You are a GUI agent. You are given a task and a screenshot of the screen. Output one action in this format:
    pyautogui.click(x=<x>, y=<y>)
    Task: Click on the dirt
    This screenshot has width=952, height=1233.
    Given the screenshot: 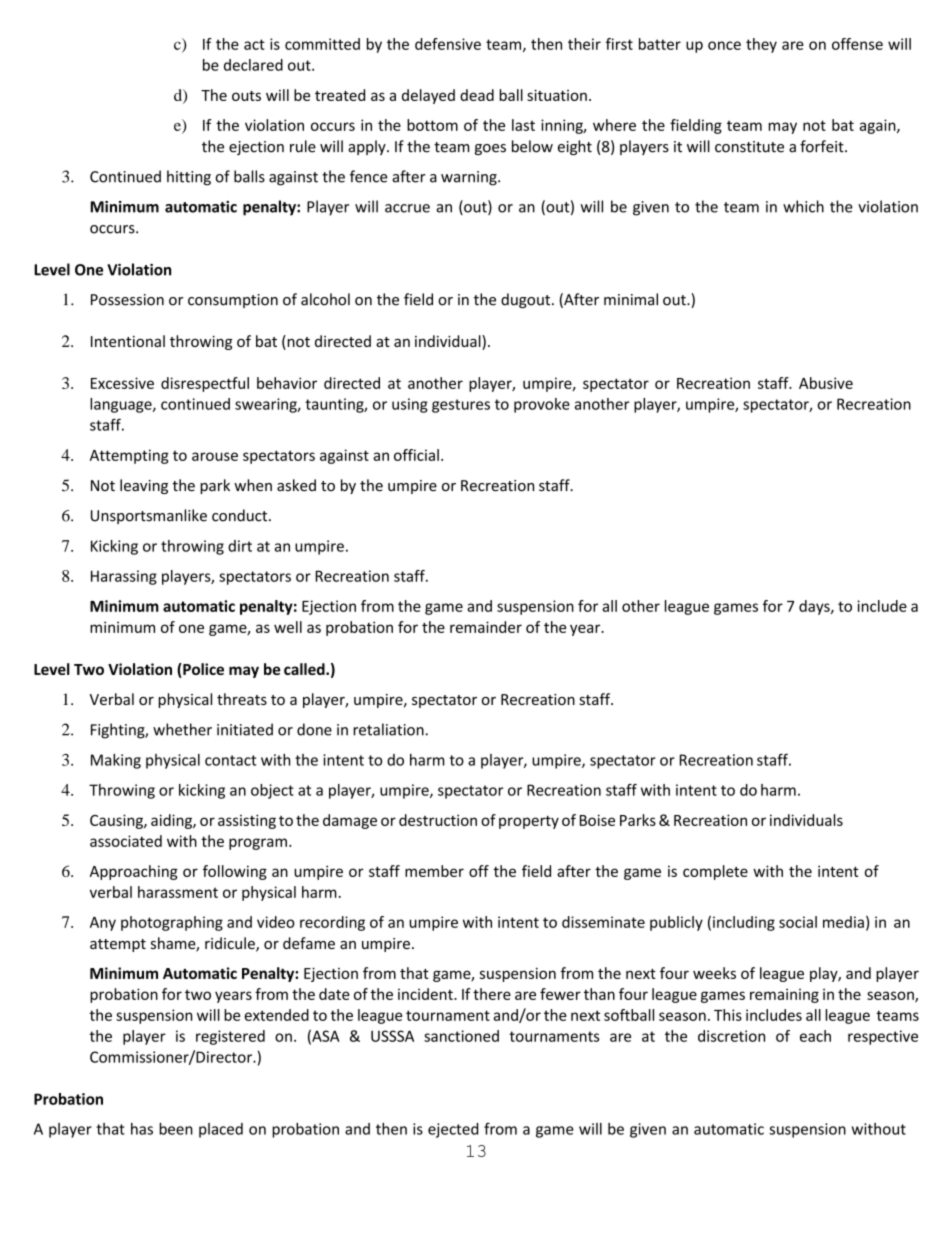 What is the action you would take?
    pyautogui.click(x=240, y=546)
